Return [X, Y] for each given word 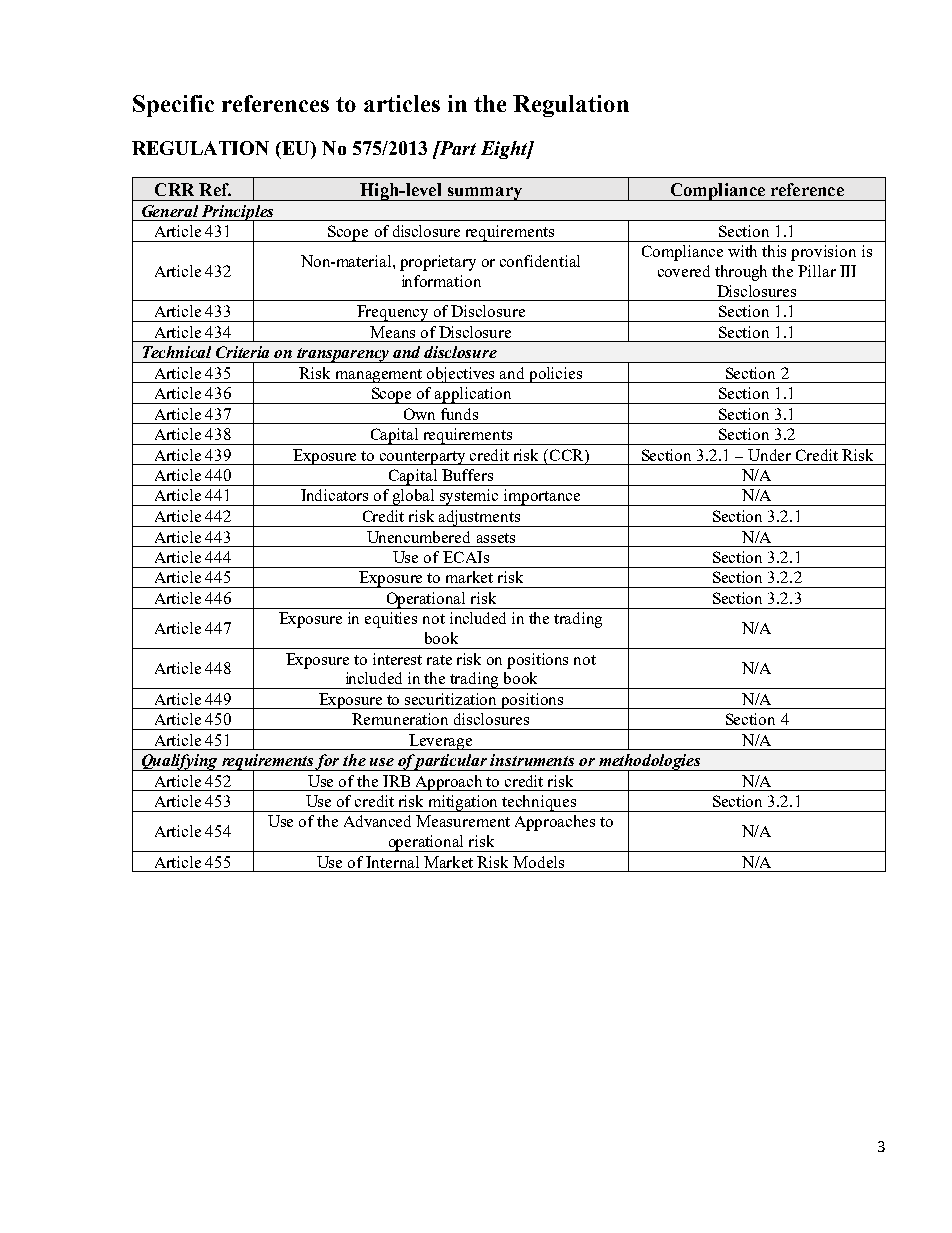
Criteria [242, 352]
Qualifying [180, 762]
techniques [539, 803]
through [741, 273]
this [774, 251]
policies [556, 375]
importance [542, 497]
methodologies [650, 763]
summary [485, 194]
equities [391, 620]
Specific [173, 106]
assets [496, 538]
